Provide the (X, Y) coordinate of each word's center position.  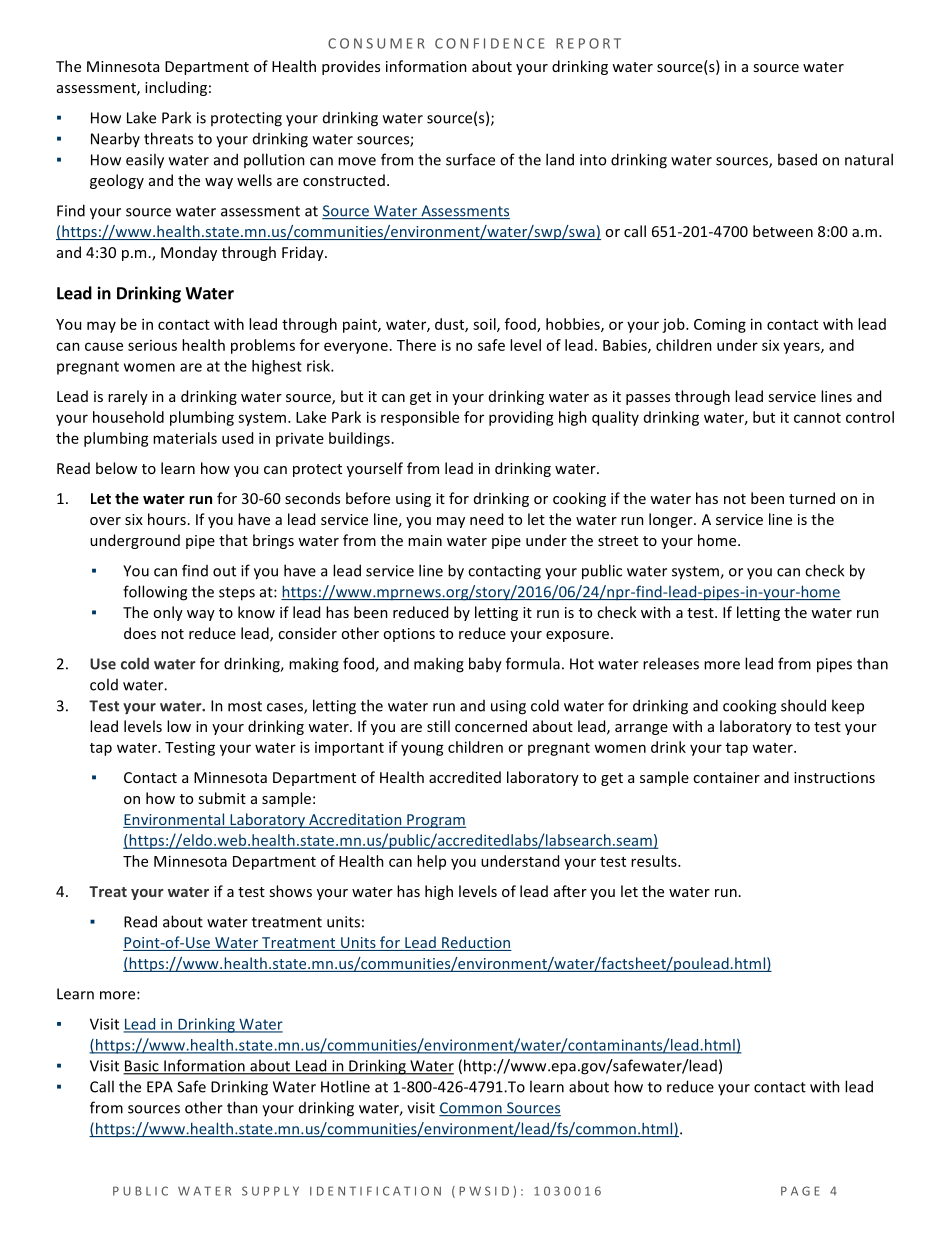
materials (185, 438)
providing (521, 418)
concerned (491, 726)
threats (168, 138)
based (797, 159)
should (803, 705)
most (245, 706)
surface (470, 159)
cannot (817, 418)
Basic (142, 1067)
